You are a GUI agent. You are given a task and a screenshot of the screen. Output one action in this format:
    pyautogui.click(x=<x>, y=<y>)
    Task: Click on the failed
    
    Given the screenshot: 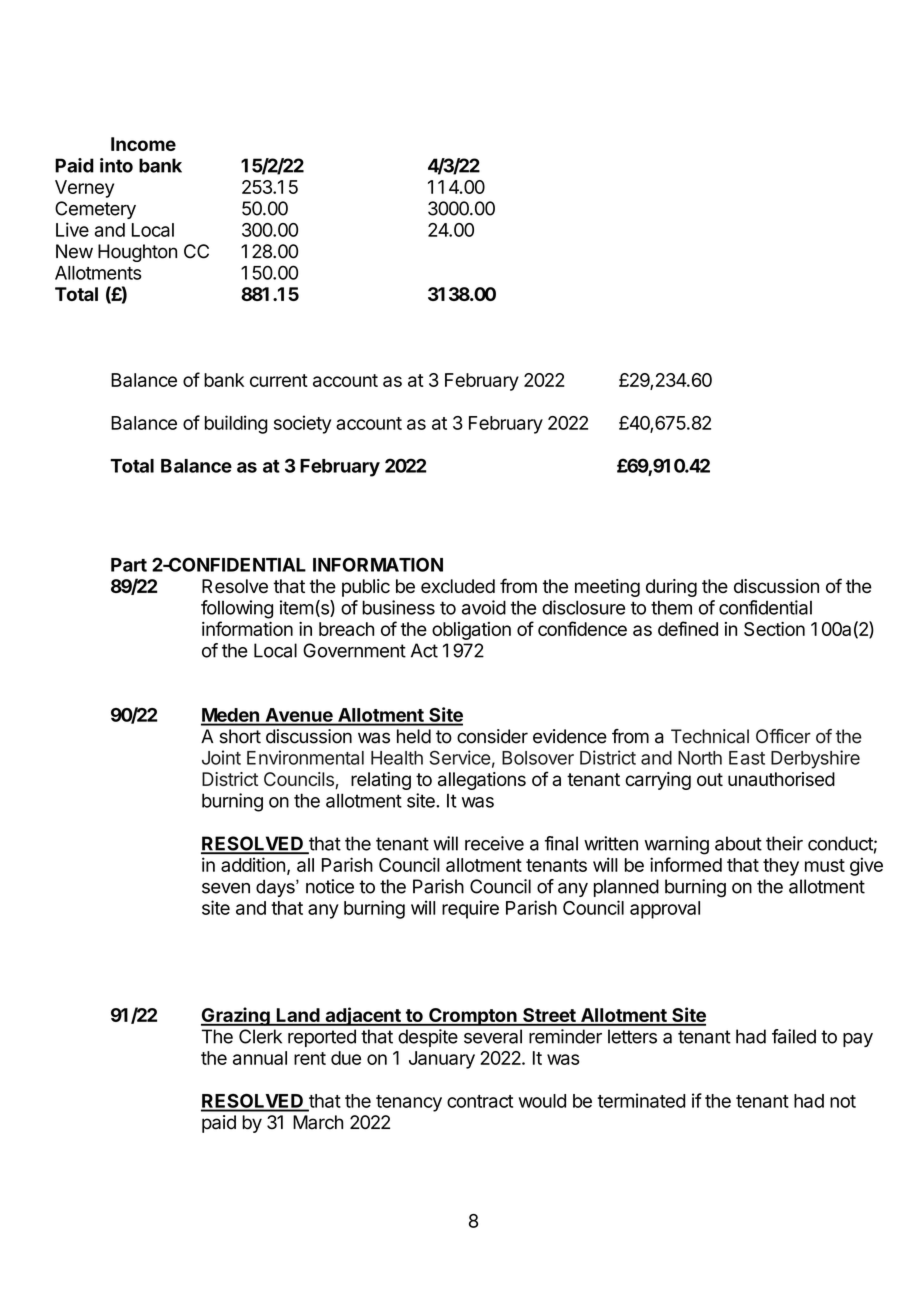 What is the action you would take?
    pyautogui.click(x=794, y=1036)
